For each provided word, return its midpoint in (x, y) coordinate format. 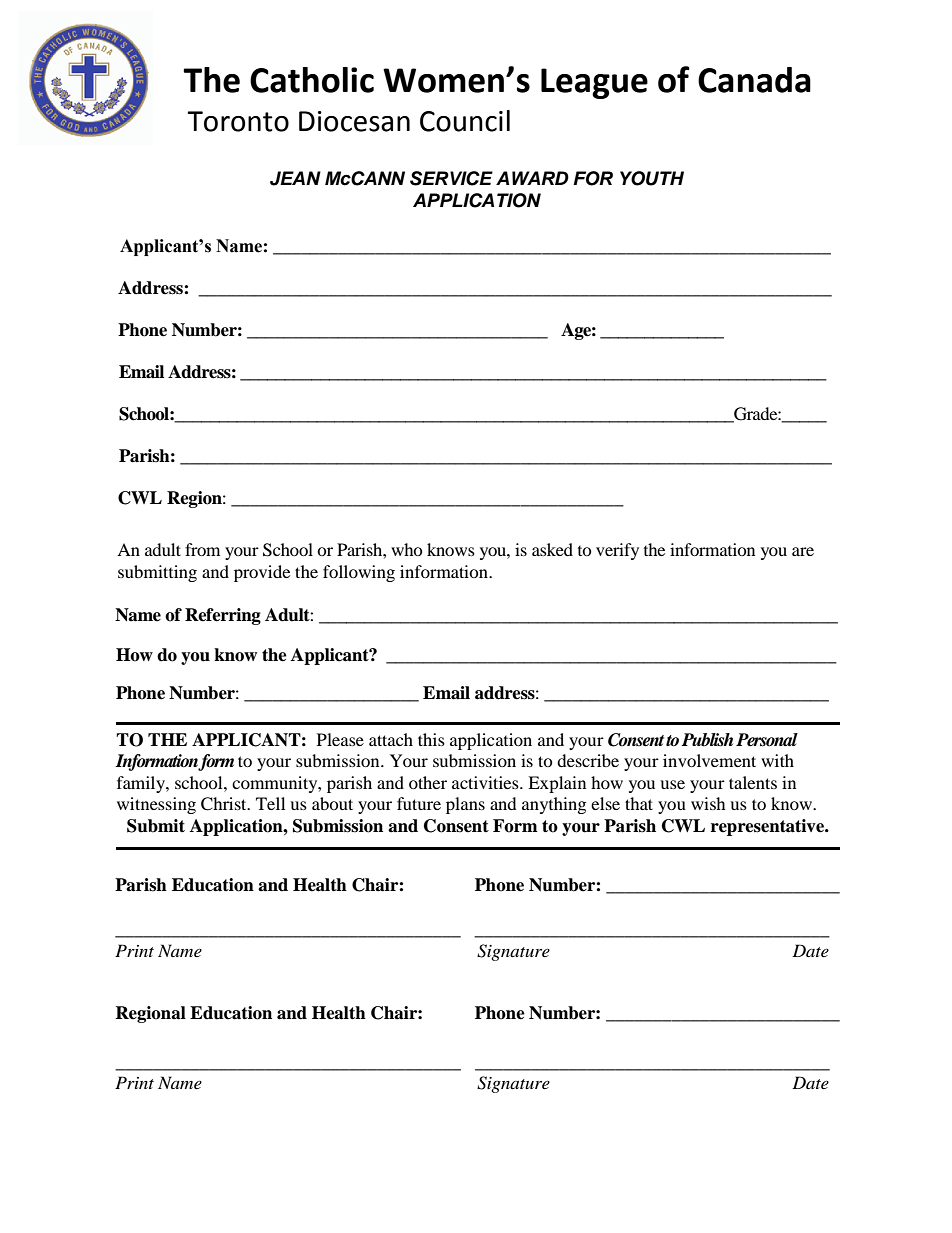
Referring (223, 616)
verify (617, 551)
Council (465, 121)
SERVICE (451, 178)
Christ (225, 804)
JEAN (295, 178)
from (202, 549)
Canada (754, 80)
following (359, 573)
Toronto (238, 121)
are (803, 551)
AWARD (532, 178)
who (407, 549)
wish (708, 803)
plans (465, 805)
